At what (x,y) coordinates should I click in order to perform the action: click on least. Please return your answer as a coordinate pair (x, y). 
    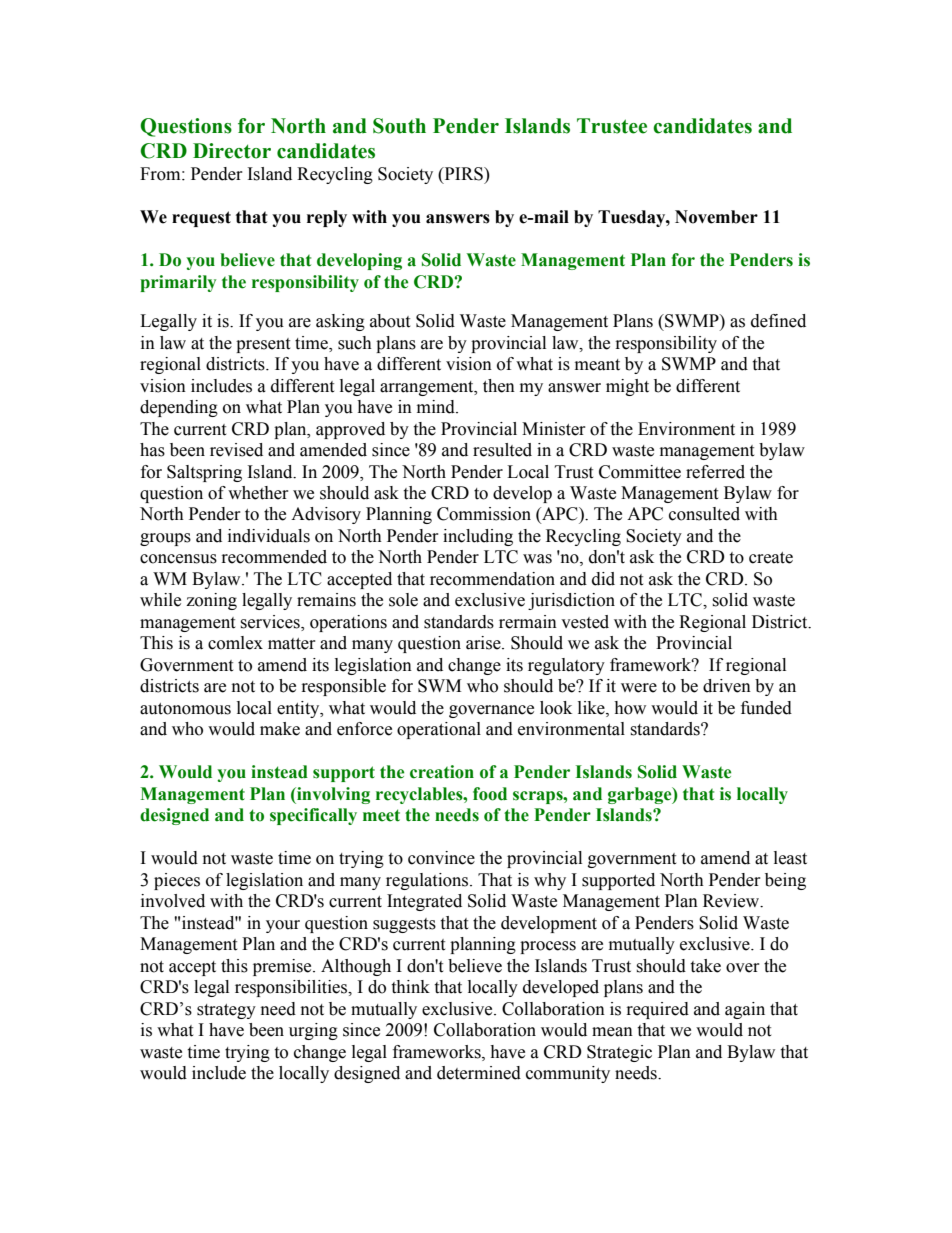
    Looking at the image, I should click on (790, 858).
